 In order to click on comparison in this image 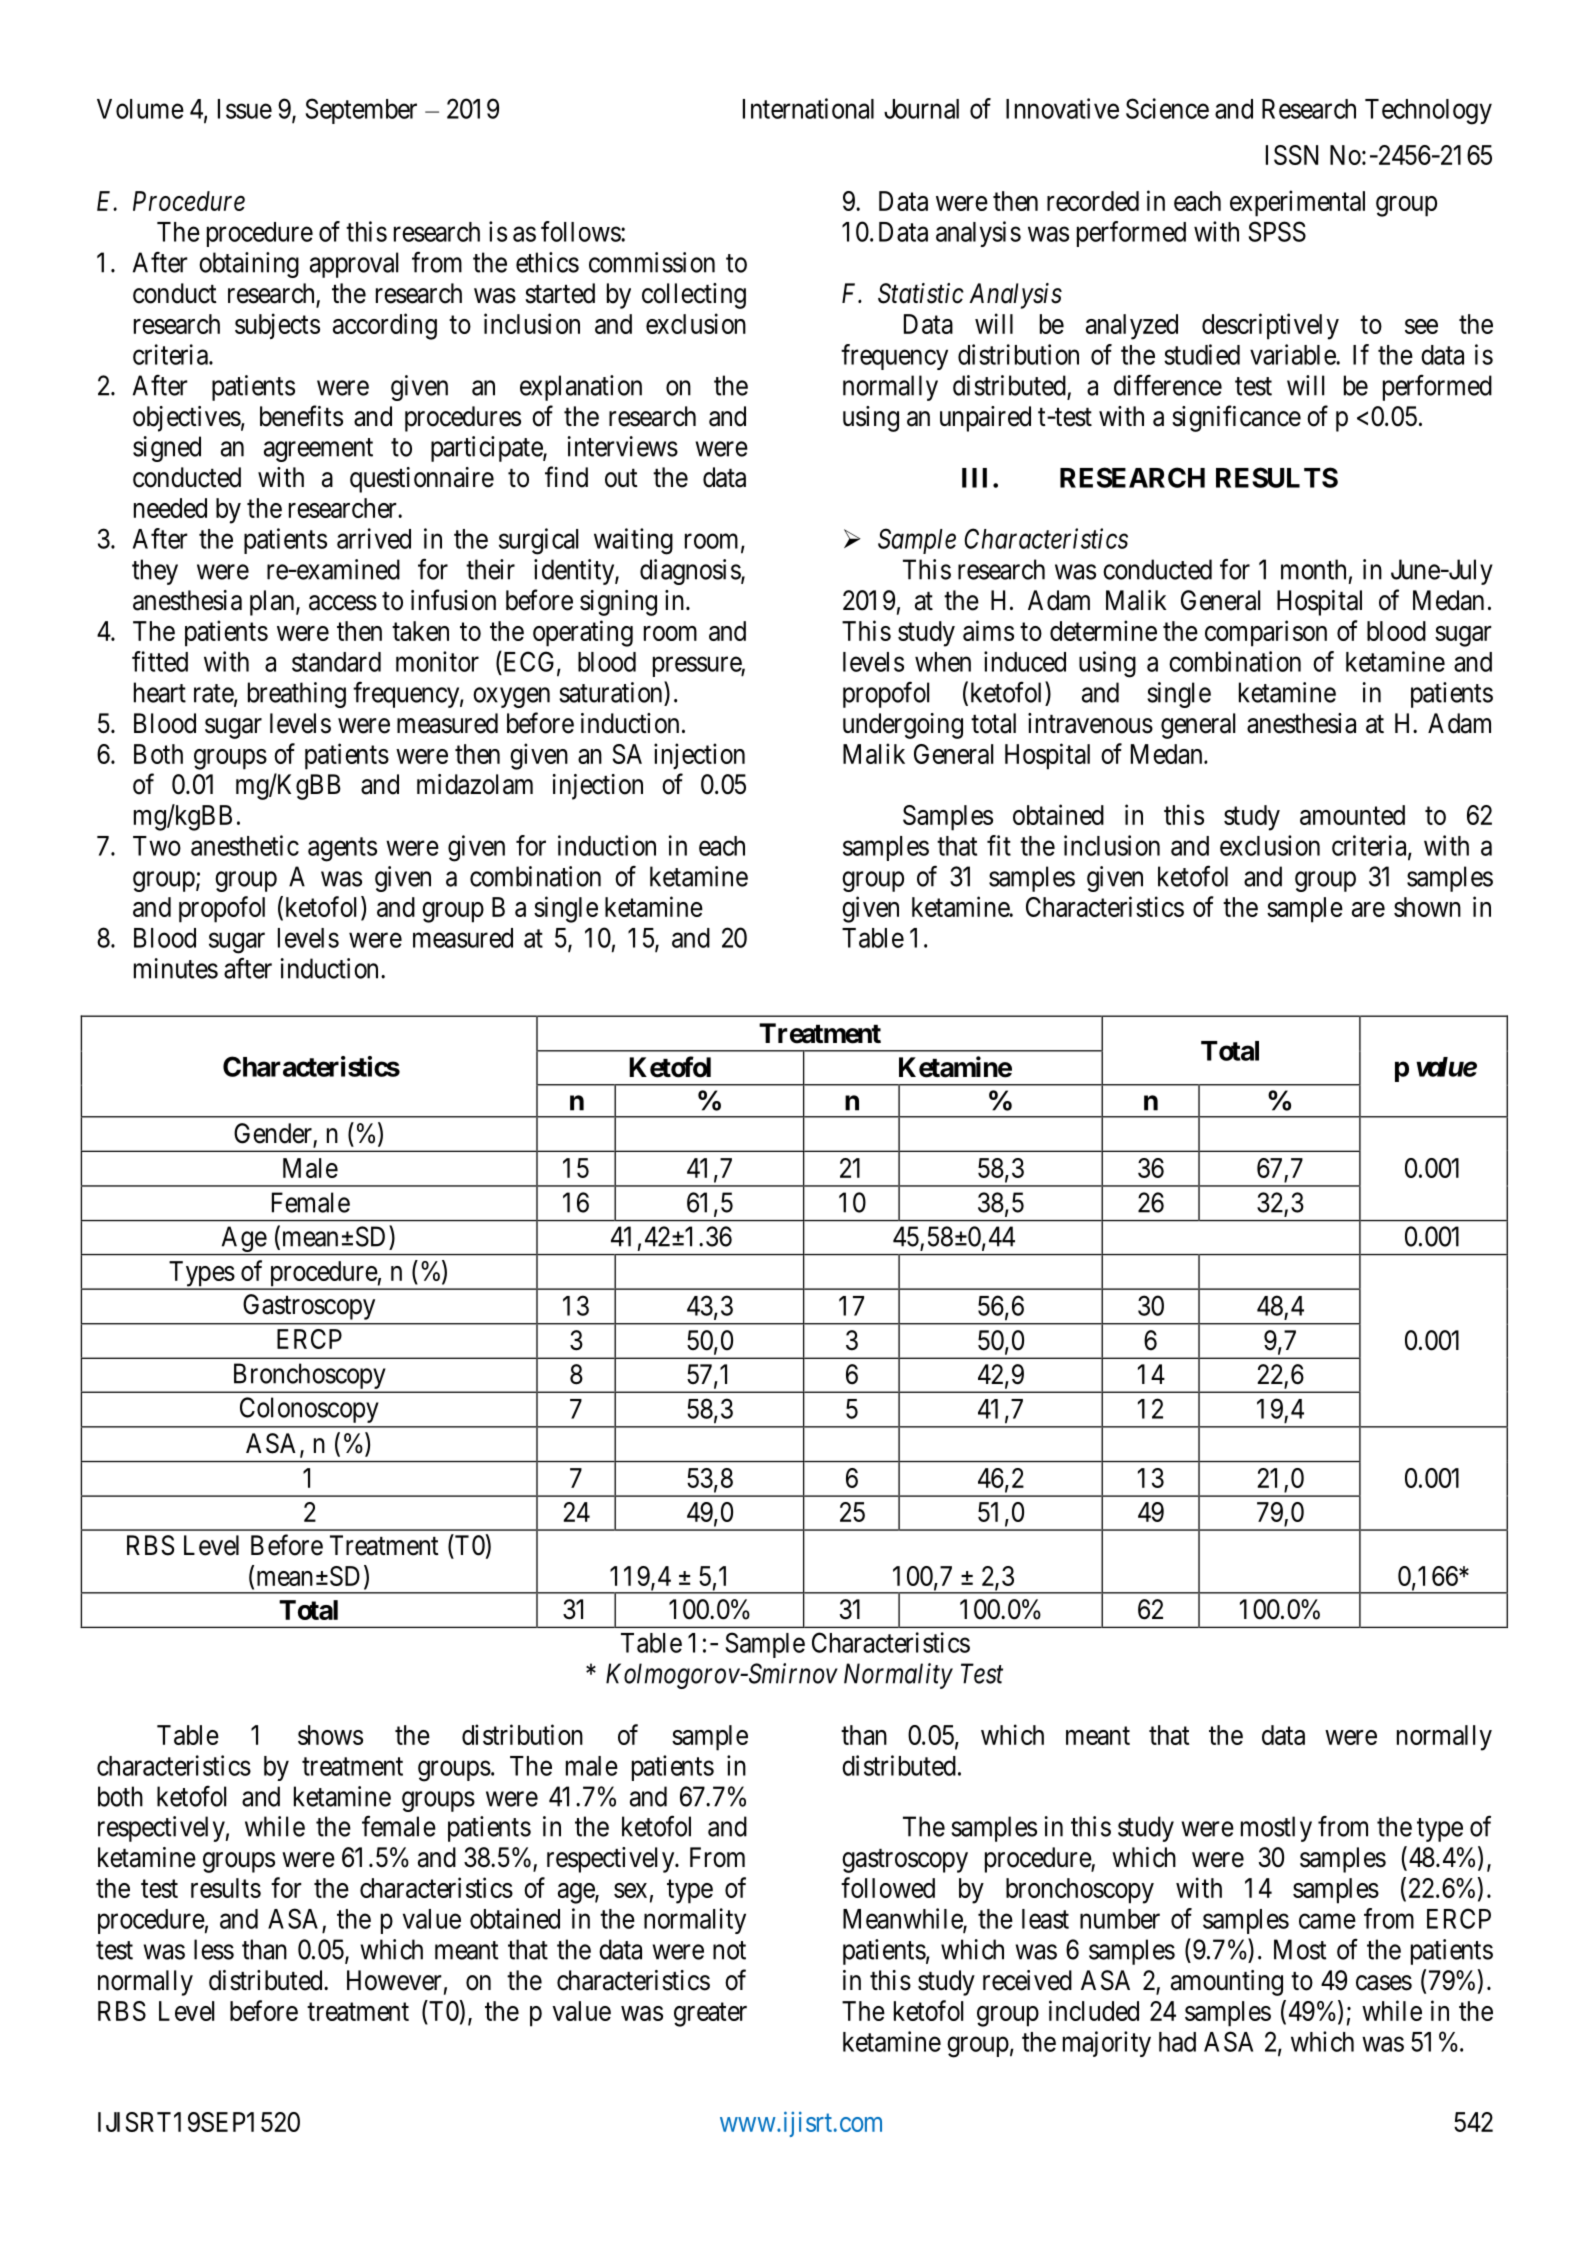, I will do `click(1266, 633)`.
